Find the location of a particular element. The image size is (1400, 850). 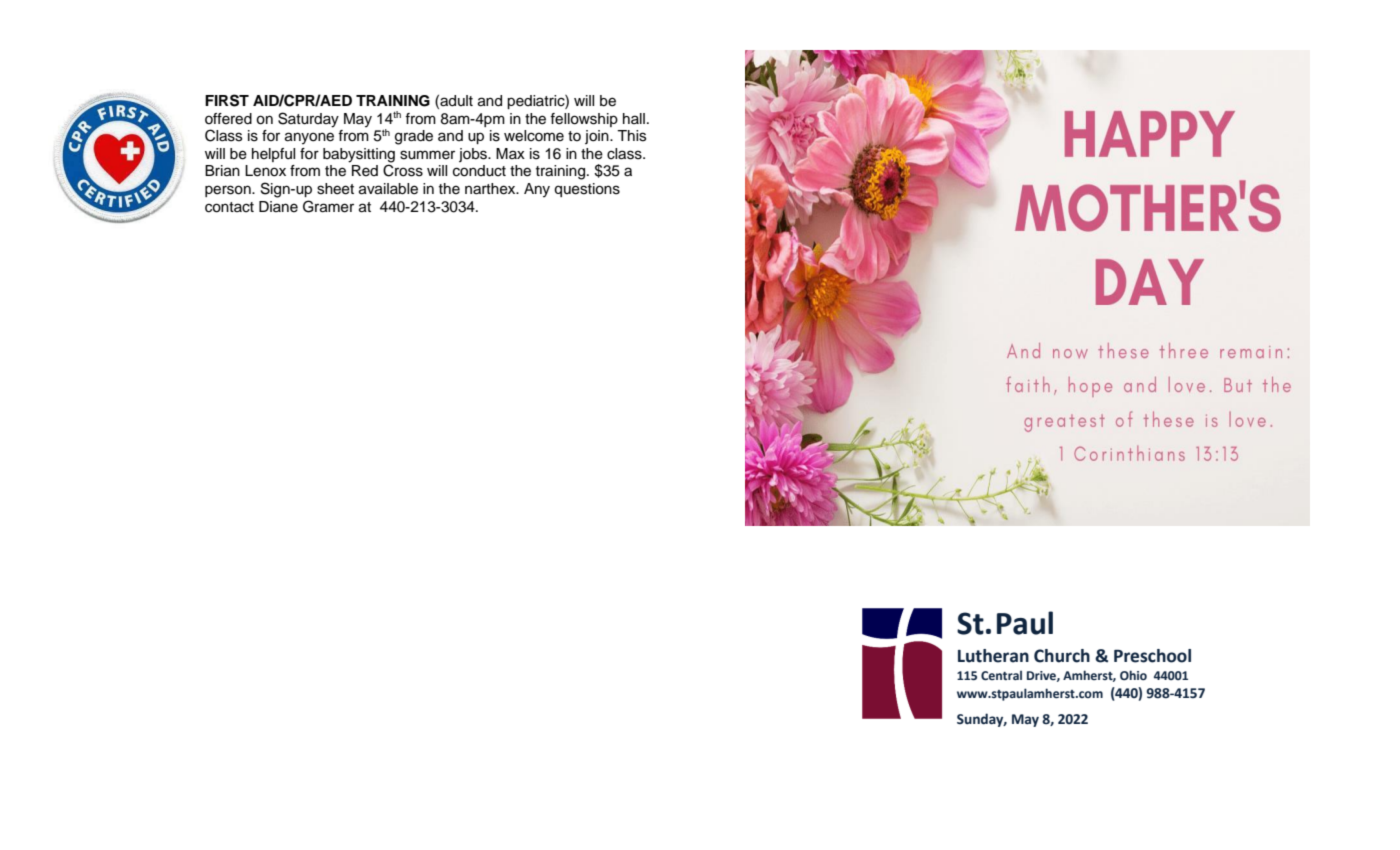

Lutheran is located at coordinates (993, 656).
